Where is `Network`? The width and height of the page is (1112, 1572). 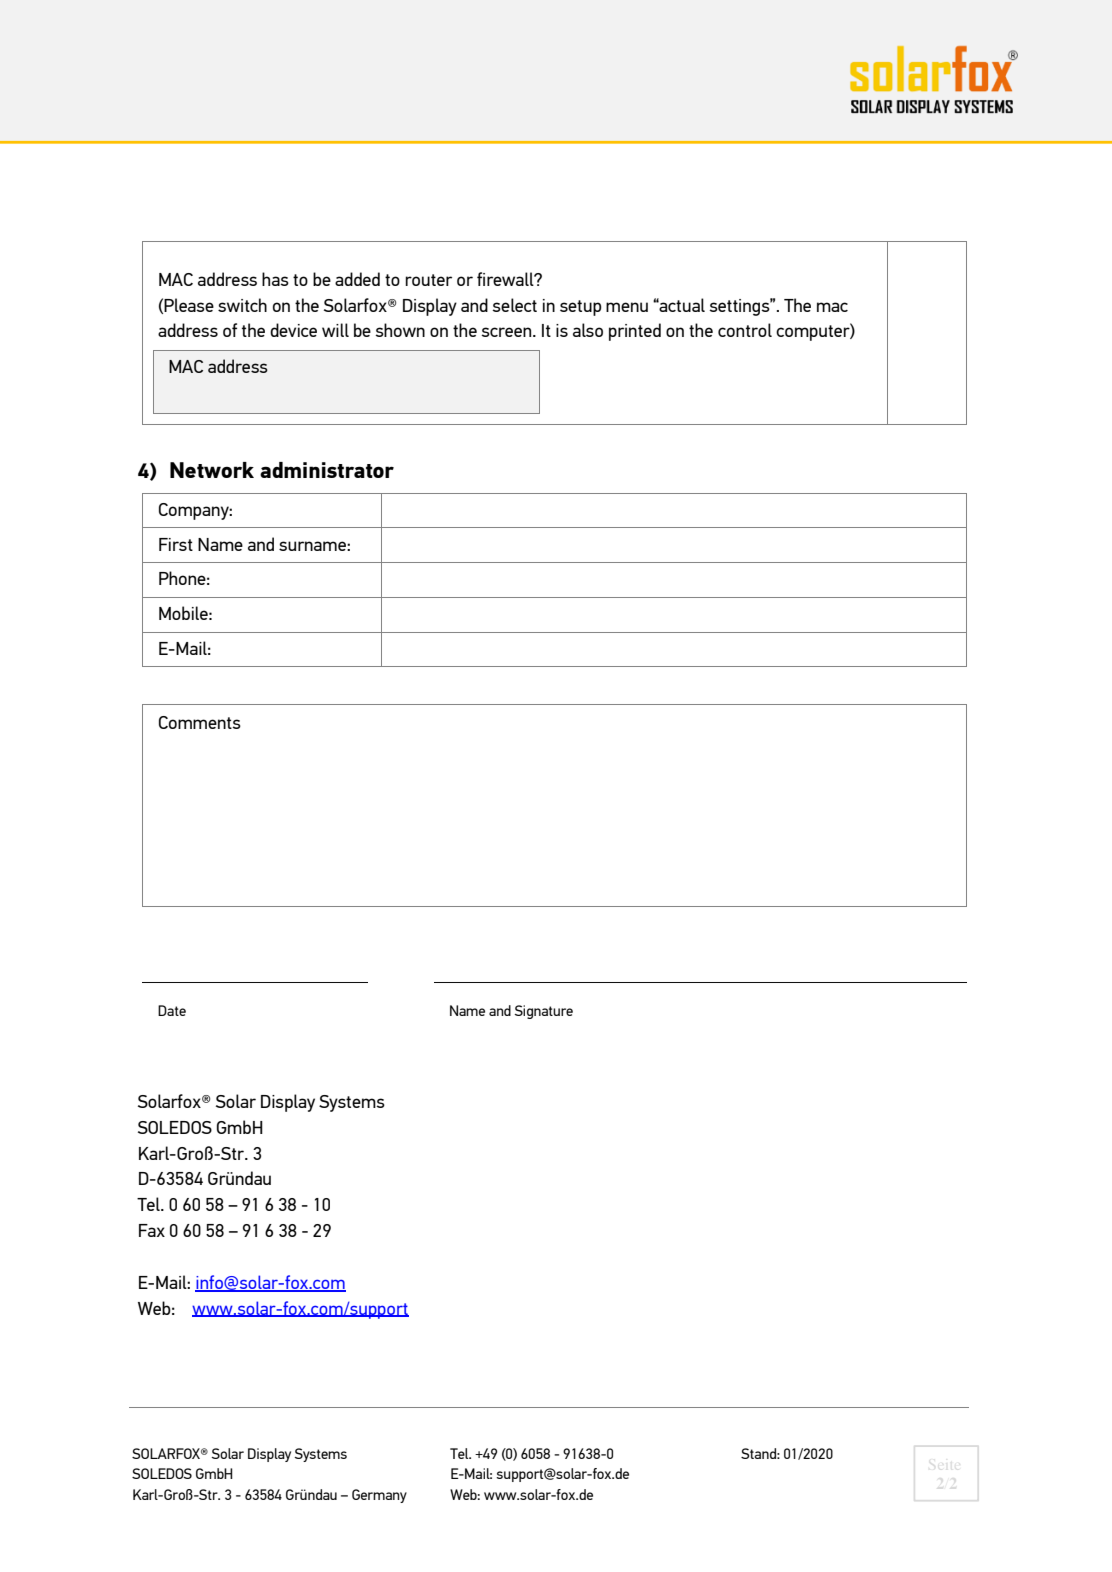
Network is located at coordinates (212, 470).
